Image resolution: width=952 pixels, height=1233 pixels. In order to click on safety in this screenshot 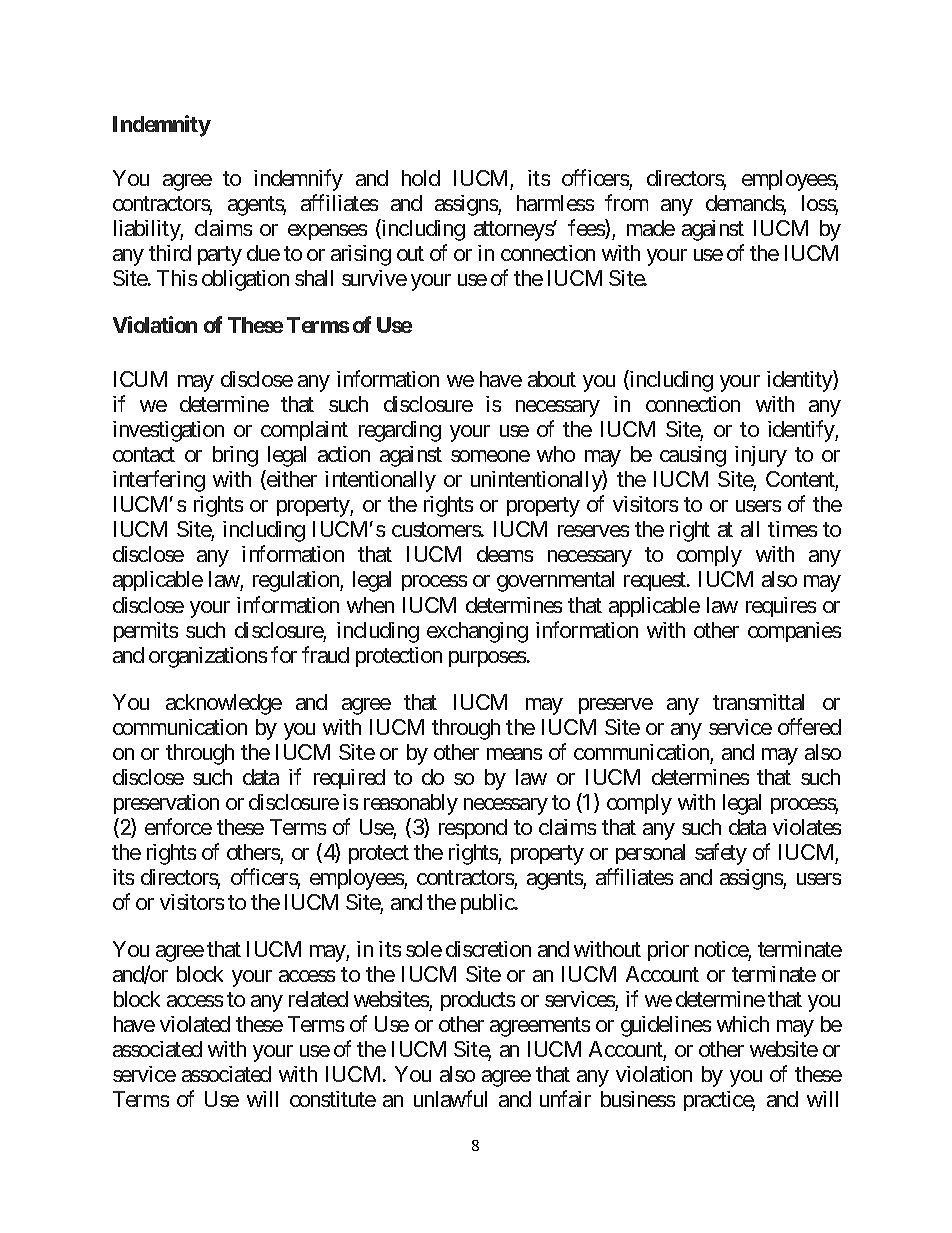, I will do `click(721, 854)`.
